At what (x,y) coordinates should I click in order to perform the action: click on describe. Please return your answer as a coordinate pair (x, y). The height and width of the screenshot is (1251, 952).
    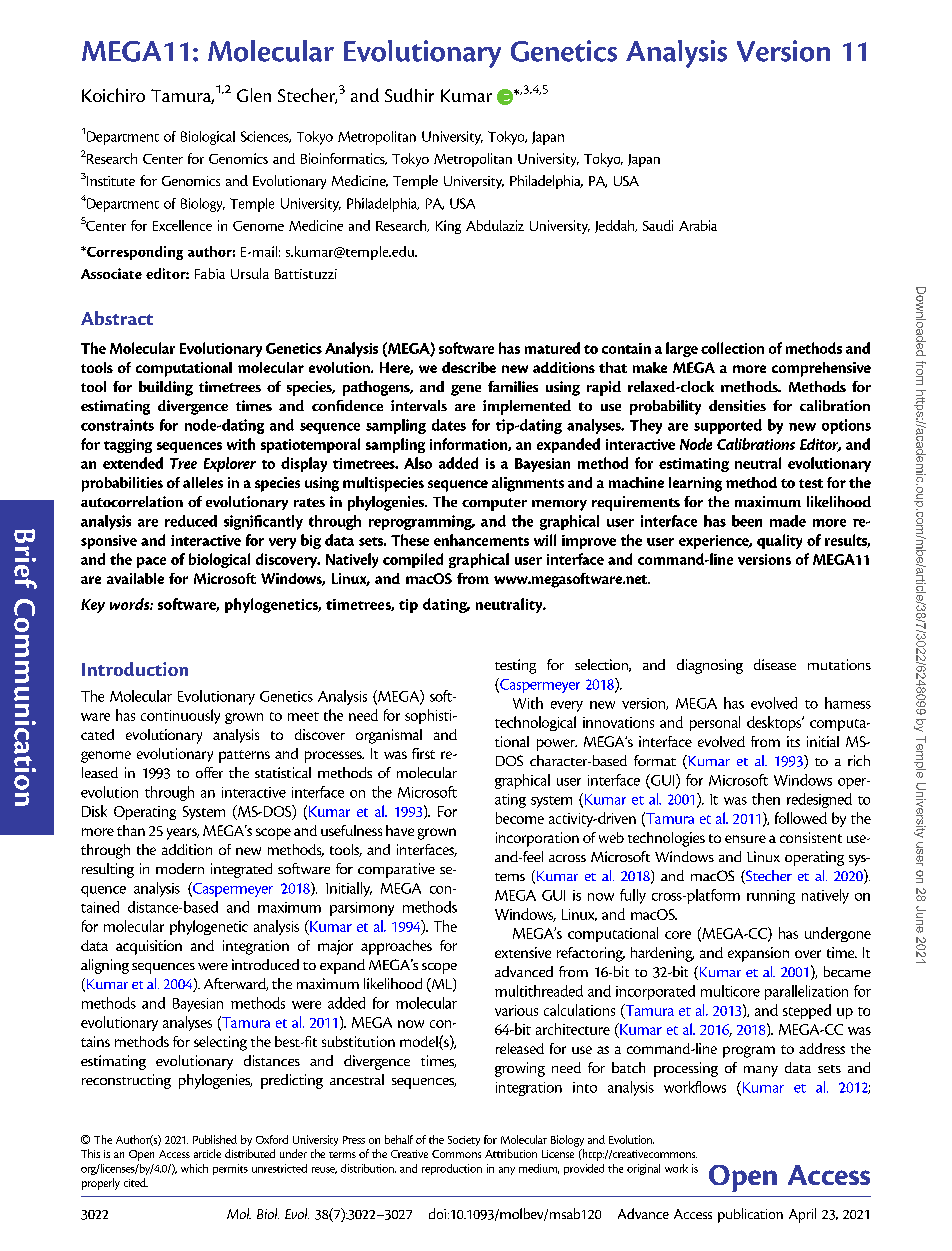
    Looking at the image, I should click on (469, 367).
